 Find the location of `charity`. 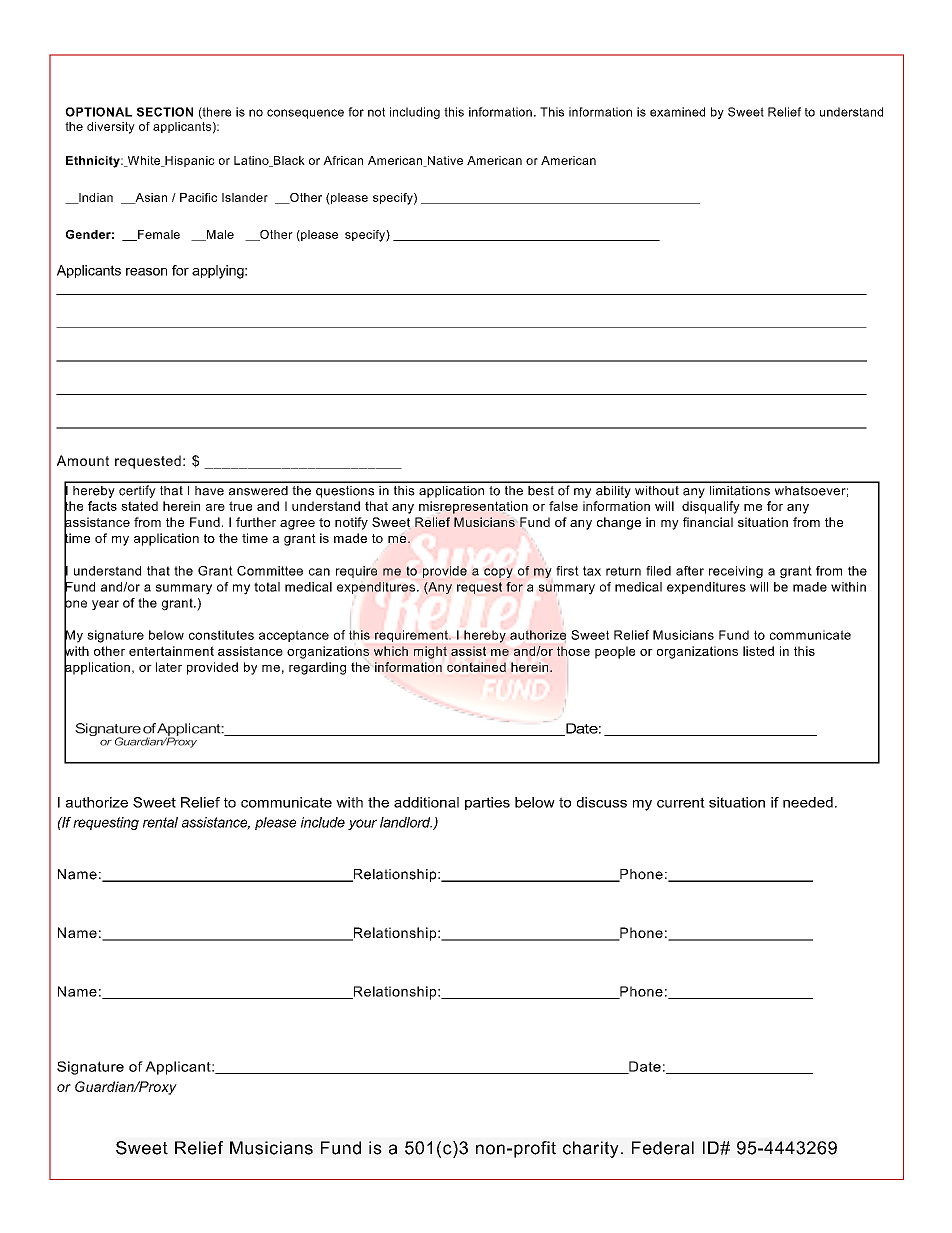

charity is located at coordinates (591, 1149).
